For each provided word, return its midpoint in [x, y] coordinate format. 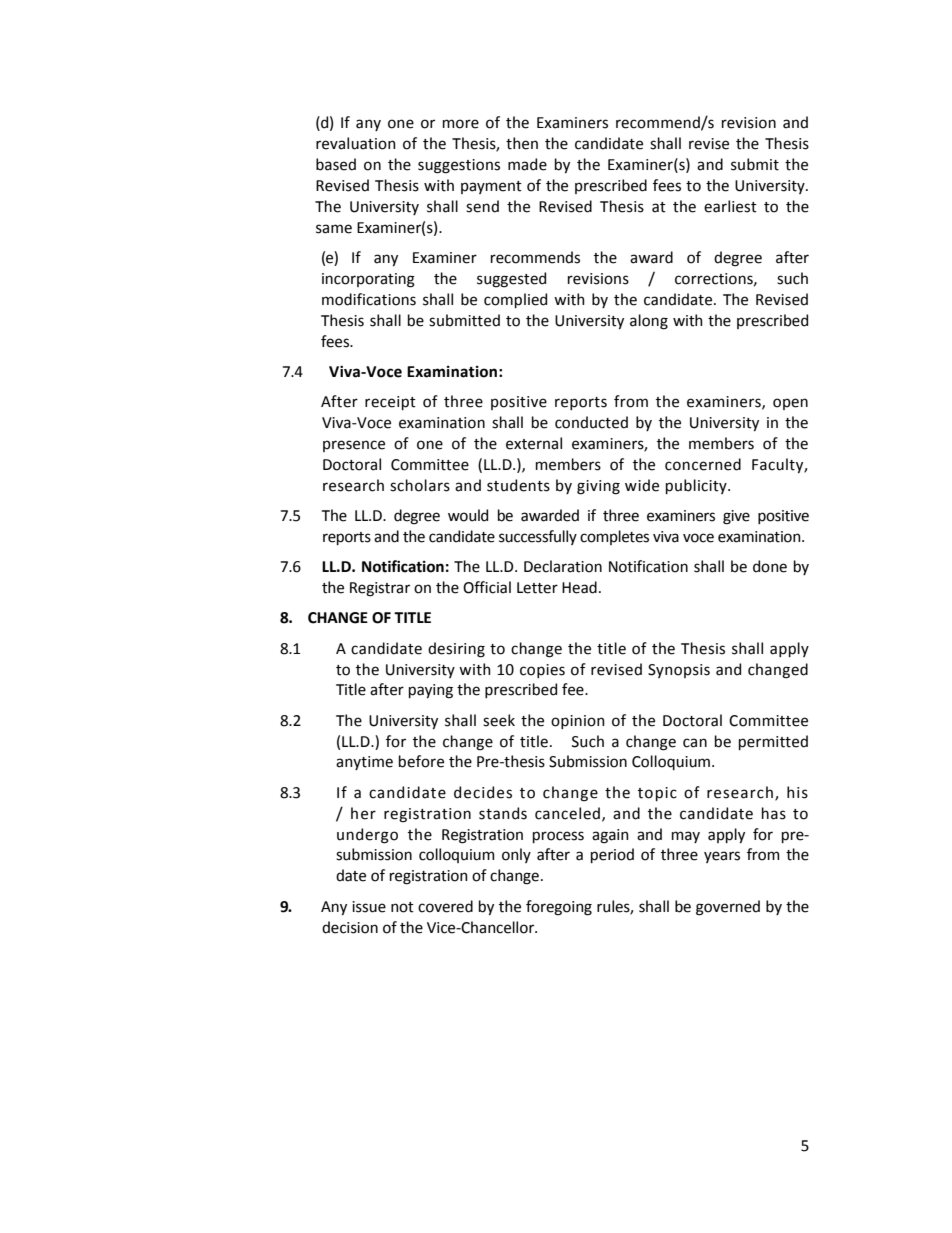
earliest [730, 206]
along [649, 322]
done [770, 566]
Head [579, 587]
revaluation [356, 143]
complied [515, 300]
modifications [369, 299]
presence [354, 446]
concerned [703, 464]
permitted [773, 742]
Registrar [380, 589]
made [527, 164]
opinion [578, 722]
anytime [364, 763]
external [534, 443]
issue [369, 907]
